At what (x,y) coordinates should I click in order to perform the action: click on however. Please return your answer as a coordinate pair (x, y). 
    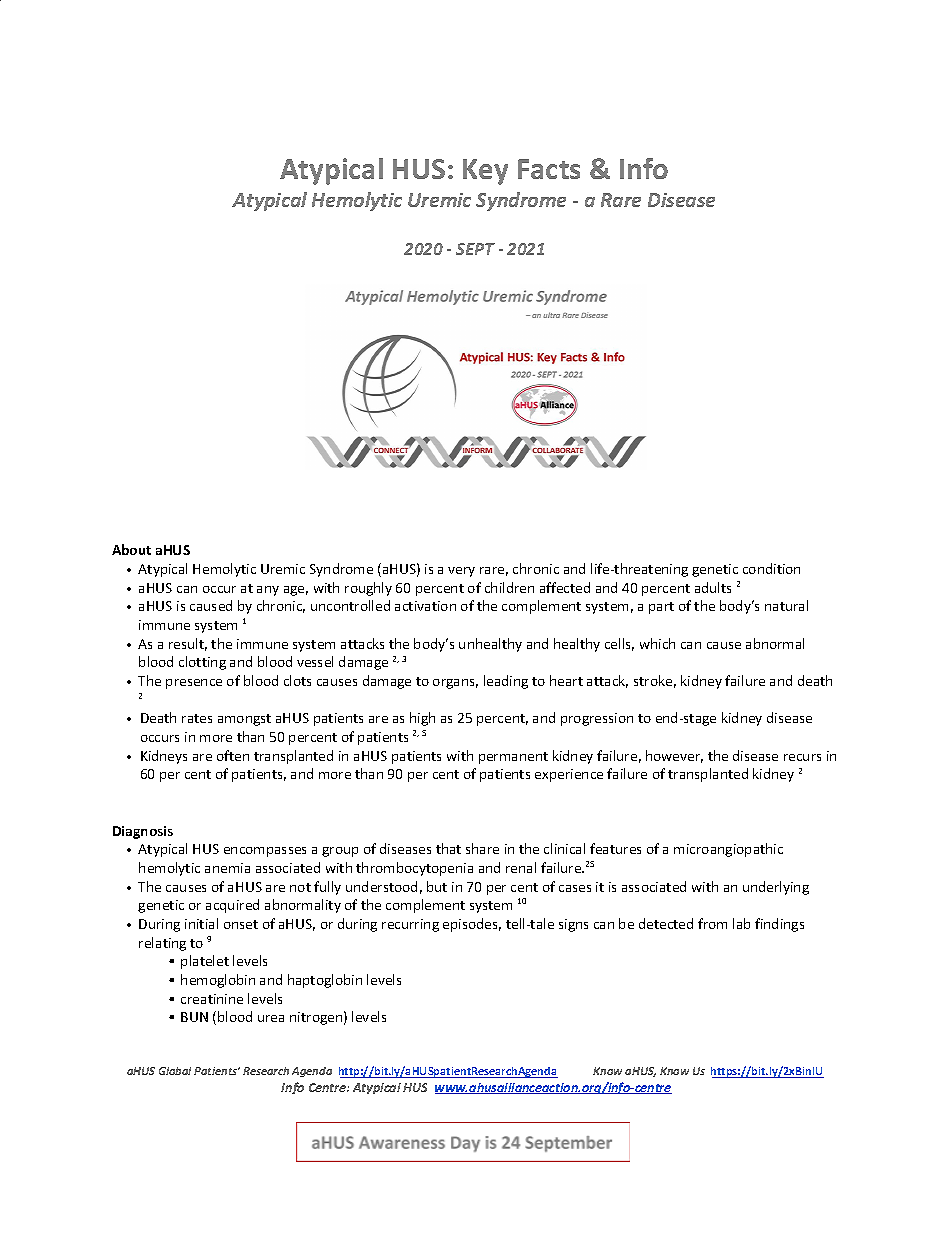
    Looking at the image, I should click on (674, 756).
